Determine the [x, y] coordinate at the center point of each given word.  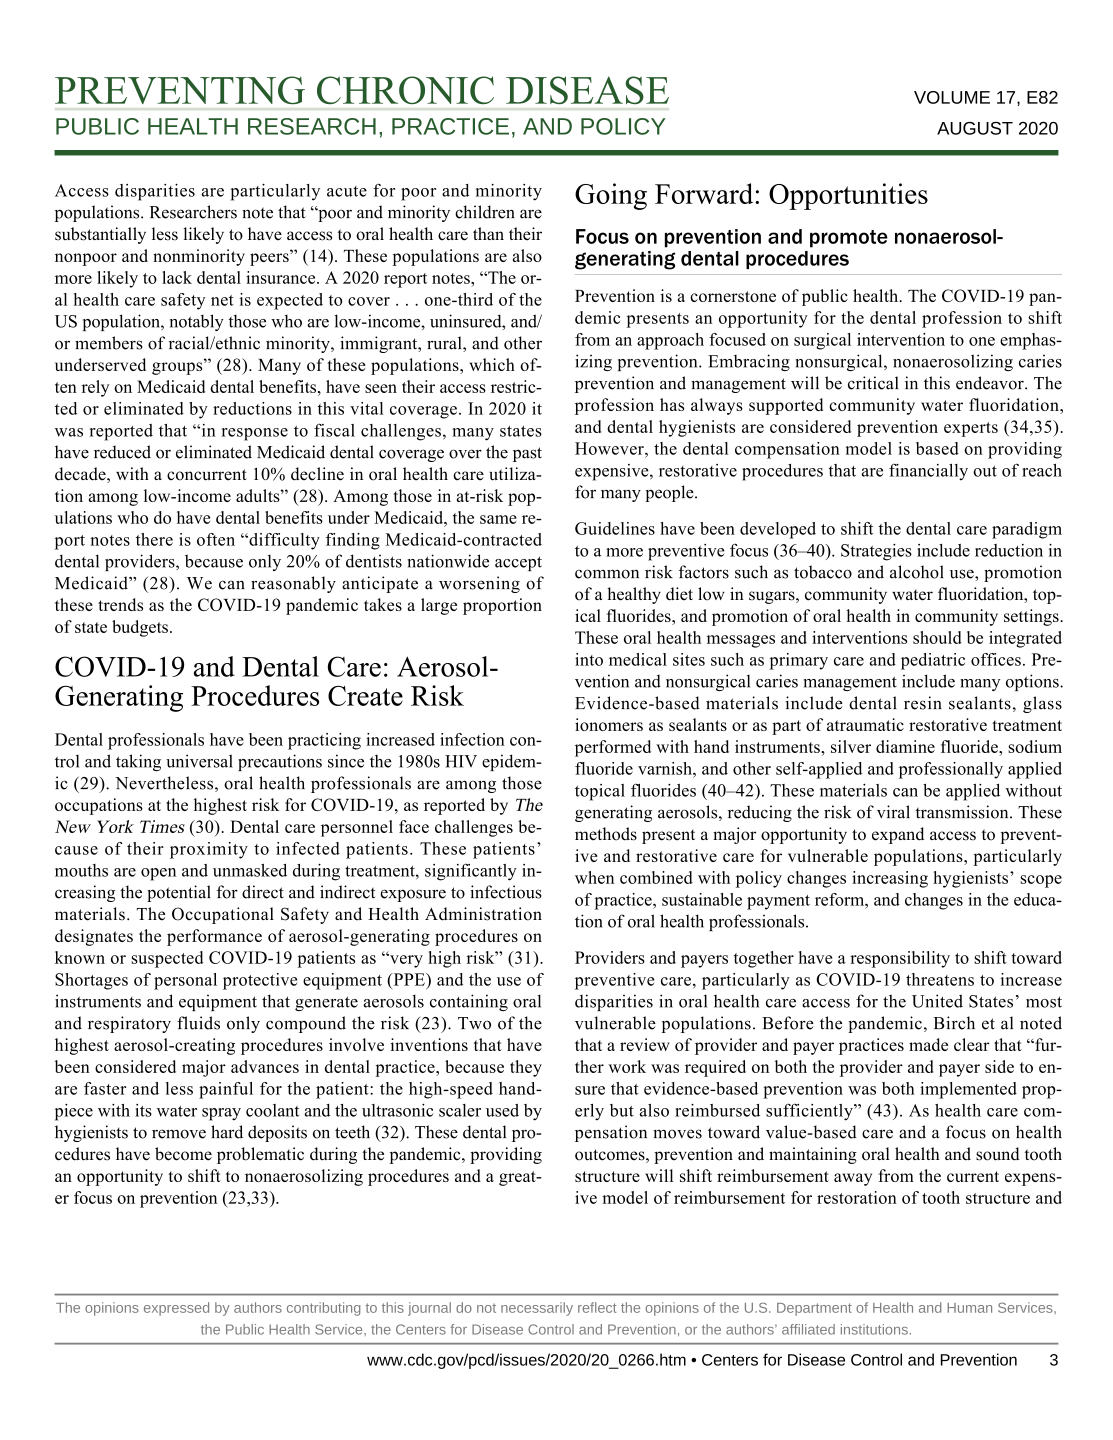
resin [923, 703]
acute [347, 191]
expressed [176, 1309]
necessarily [537, 1309]
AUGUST [975, 128]
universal [199, 761]
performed [613, 748]
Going [611, 196]
